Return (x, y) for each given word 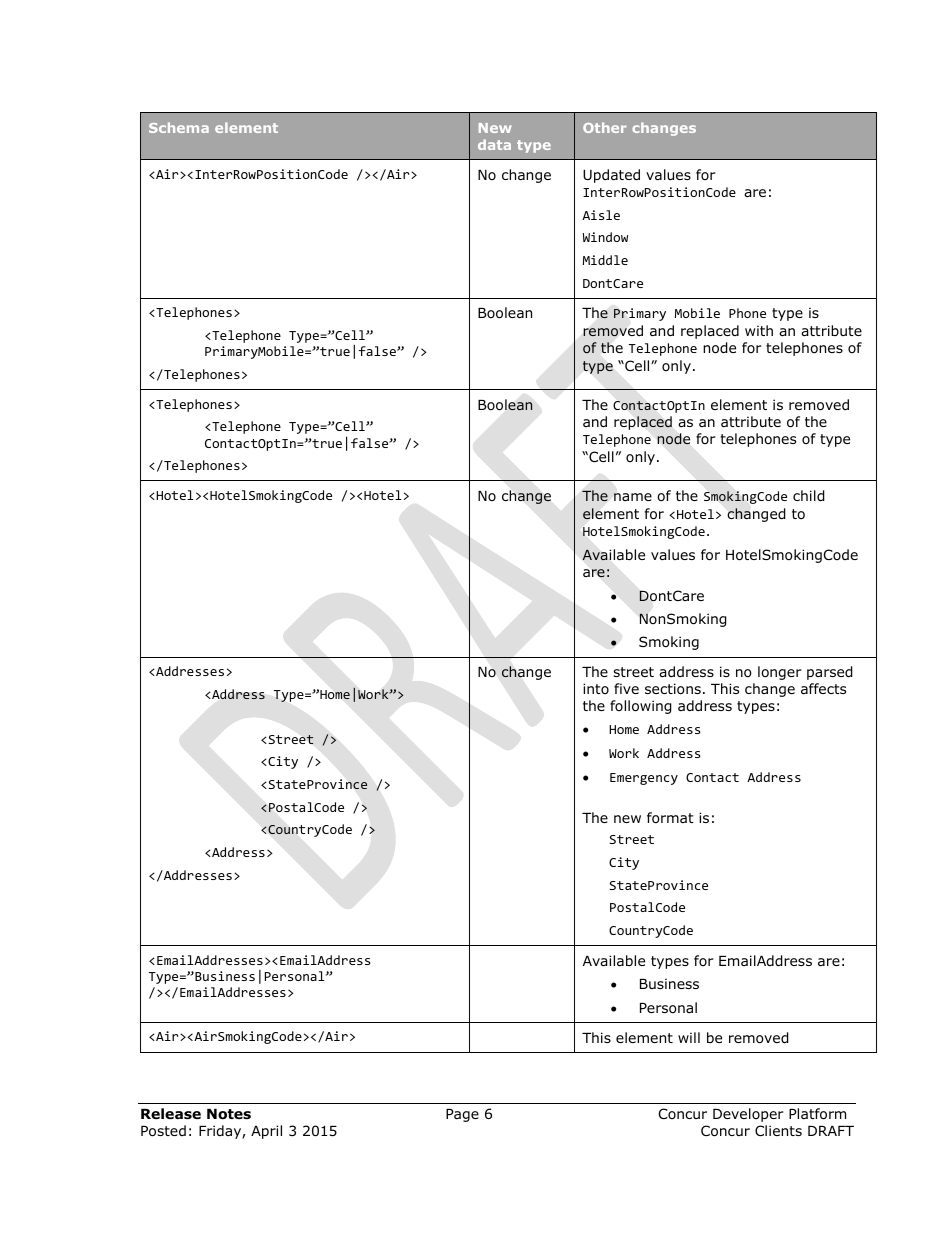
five (626, 688)
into (596, 688)
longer (780, 673)
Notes (229, 1114)
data (494, 144)
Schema (179, 127)
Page (462, 1115)
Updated (611, 176)
